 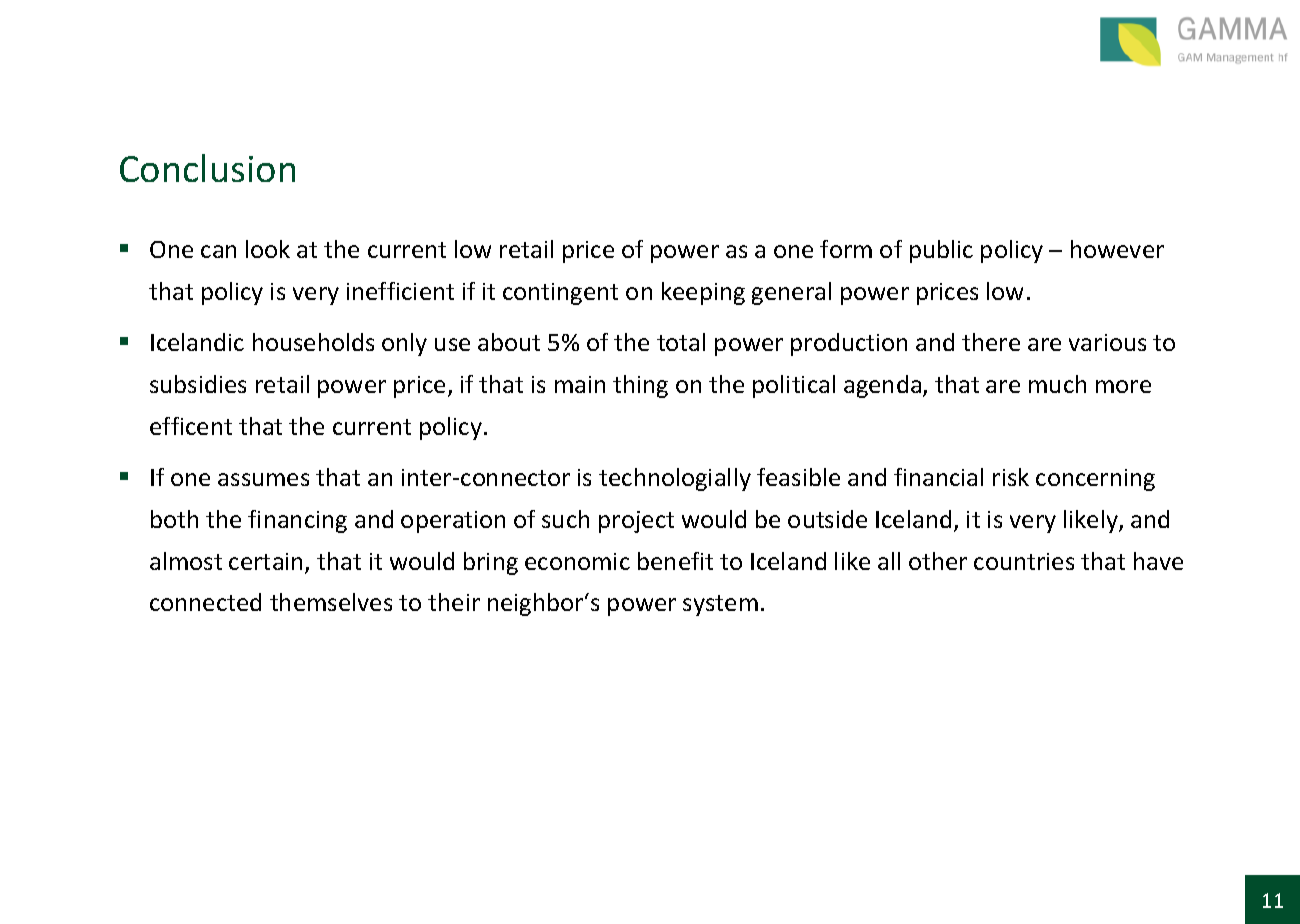 I want to click on form, so click(x=846, y=249).
